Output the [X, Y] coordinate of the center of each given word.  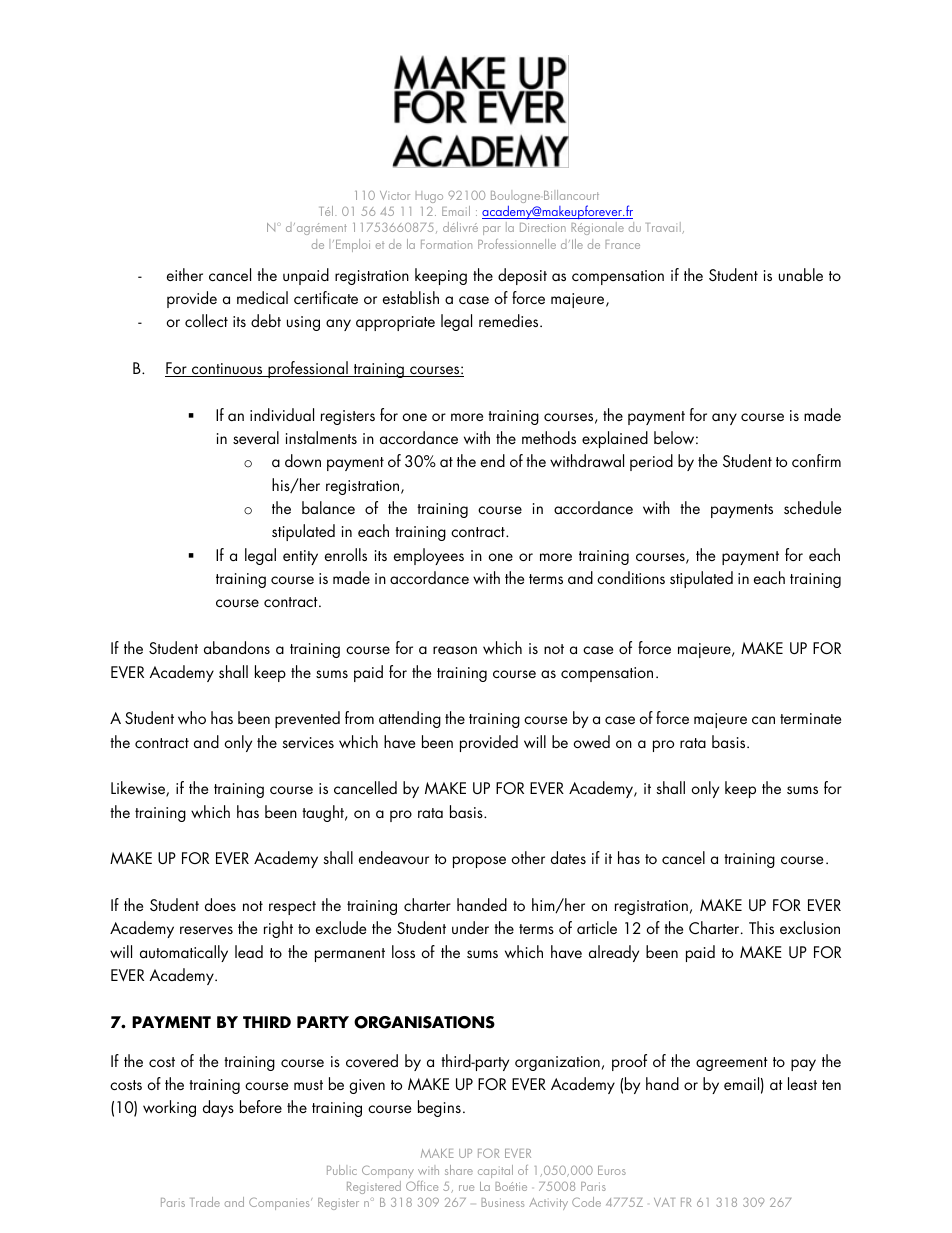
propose [479, 862]
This [761, 927]
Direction [543, 227]
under [470, 927]
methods [549, 437]
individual [282, 414]
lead [249, 951]
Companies [280, 1204]
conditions [631, 577]
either [185, 274]
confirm [816, 460]
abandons [237, 647]
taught [324, 813]
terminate [810, 718]
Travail [664, 228]
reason [455, 650]
